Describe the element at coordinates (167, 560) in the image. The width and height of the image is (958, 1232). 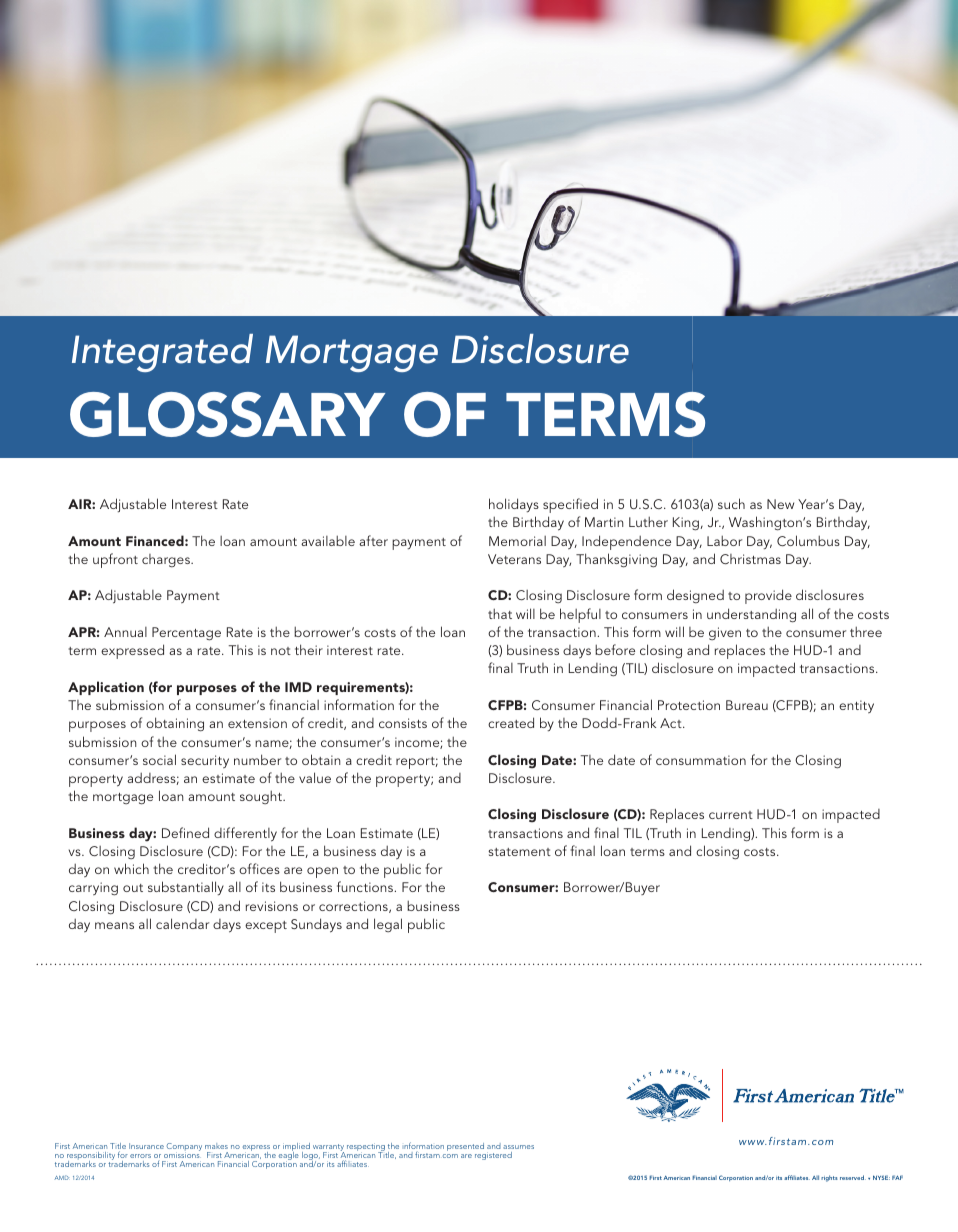
I see `charges` at that location.
